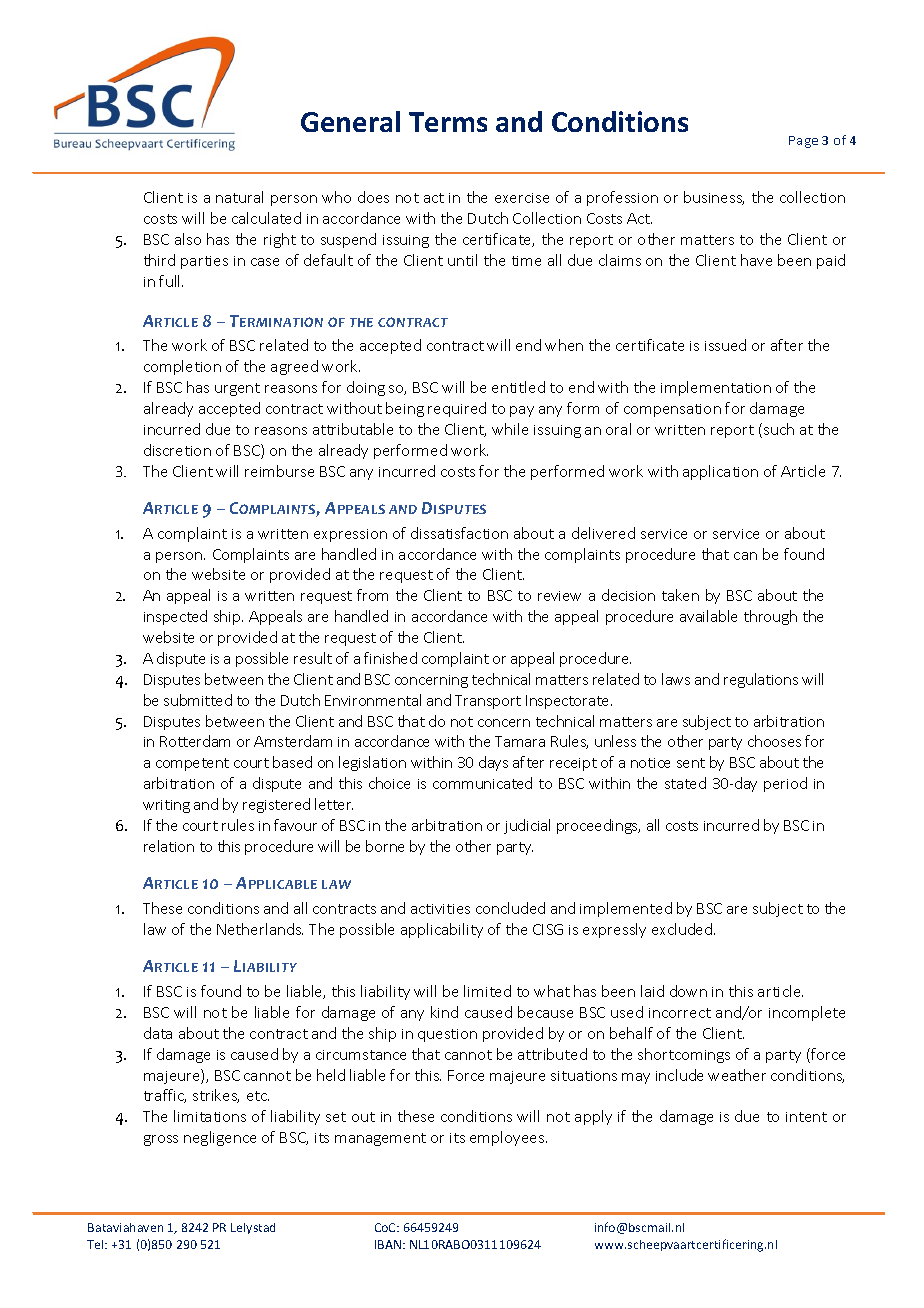 This document has height=1308, width=924. What do you see at coordinates (239, 197) in the document?
I see `natural` at bounding box center [239, 197].
